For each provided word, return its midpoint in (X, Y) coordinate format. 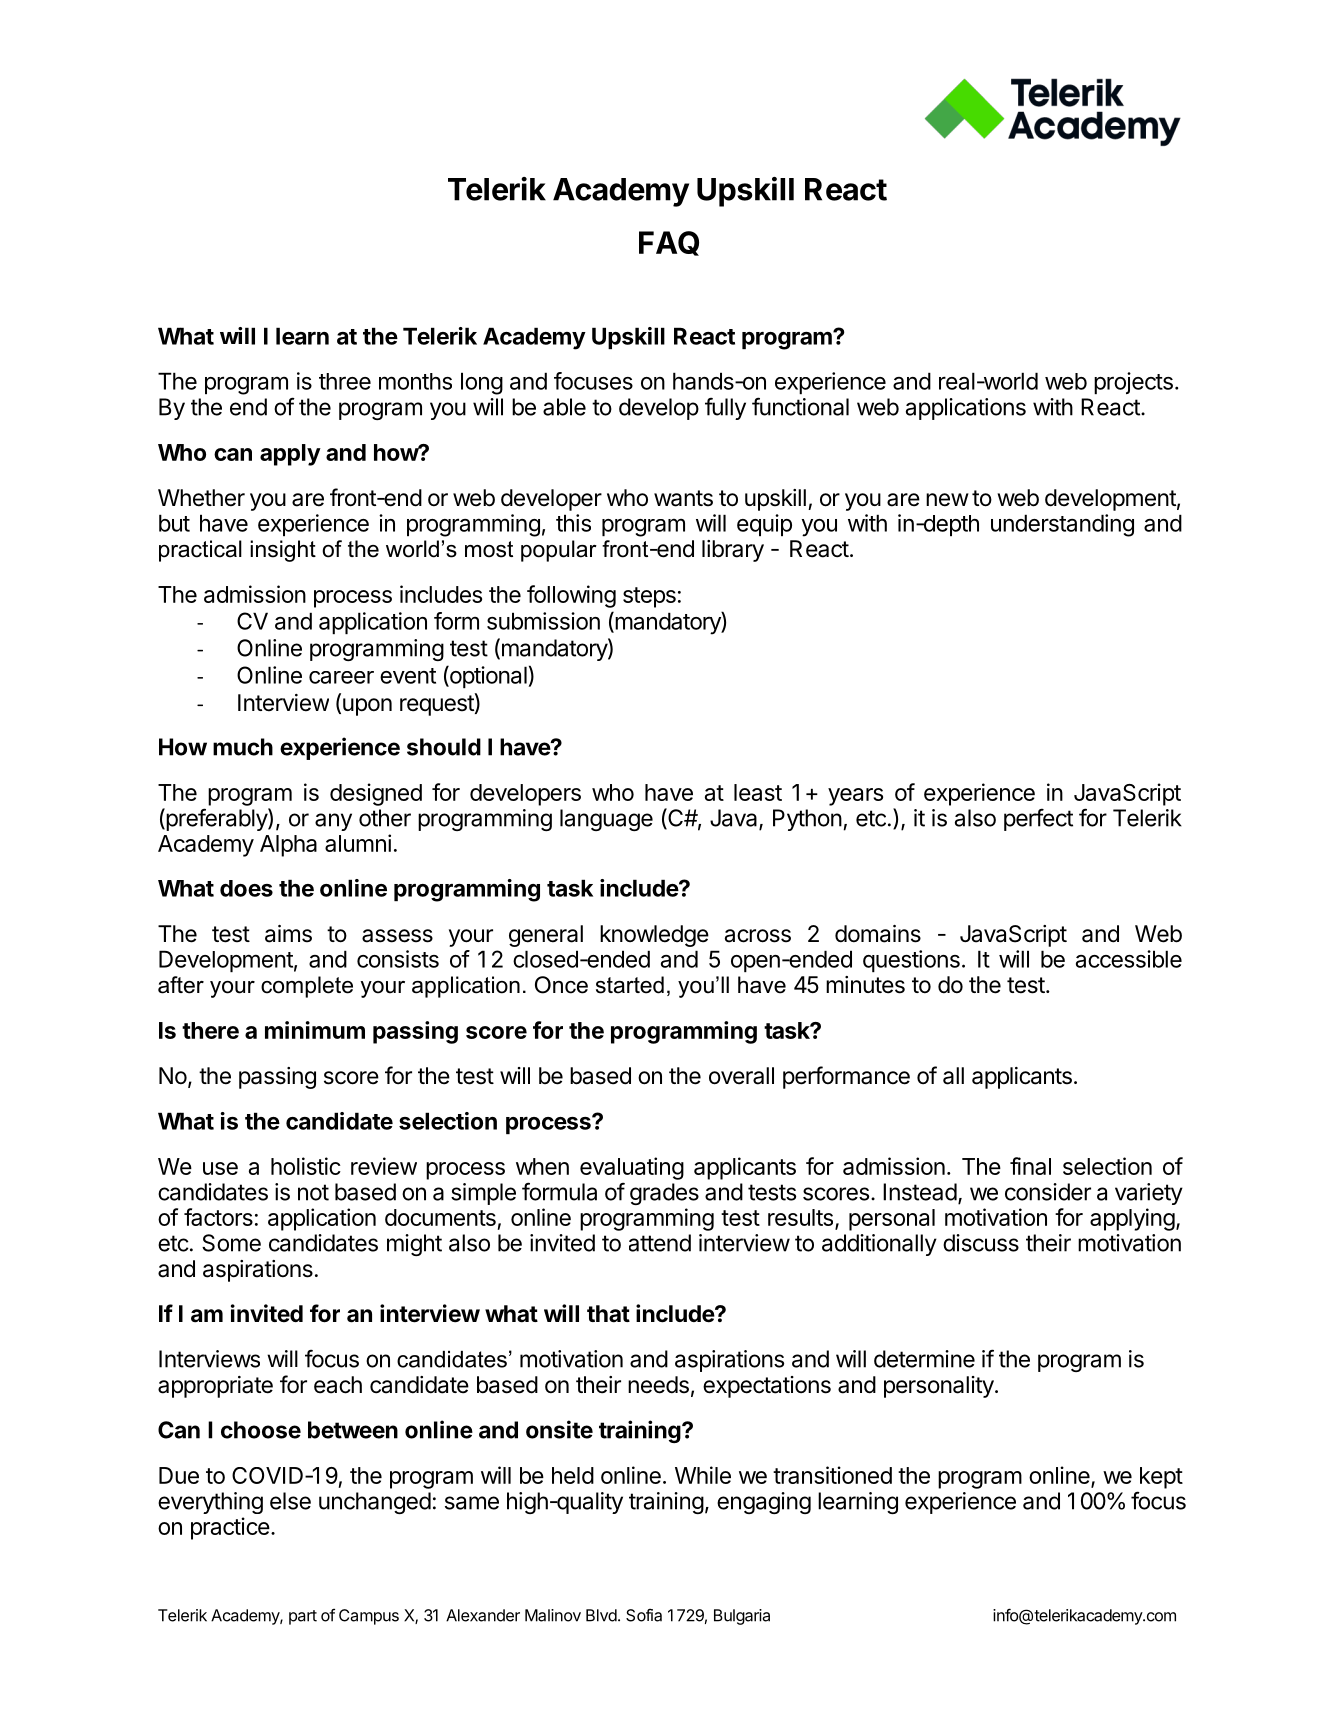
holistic (306, 1166)
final (1030, 1166)
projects (1133, 383)
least (758, 792)
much (243, 747)
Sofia (644, 1615)
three (345, 381)
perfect (1038, 819)
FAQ (669, 243)
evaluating (632, 1168)
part (303, 1617)
